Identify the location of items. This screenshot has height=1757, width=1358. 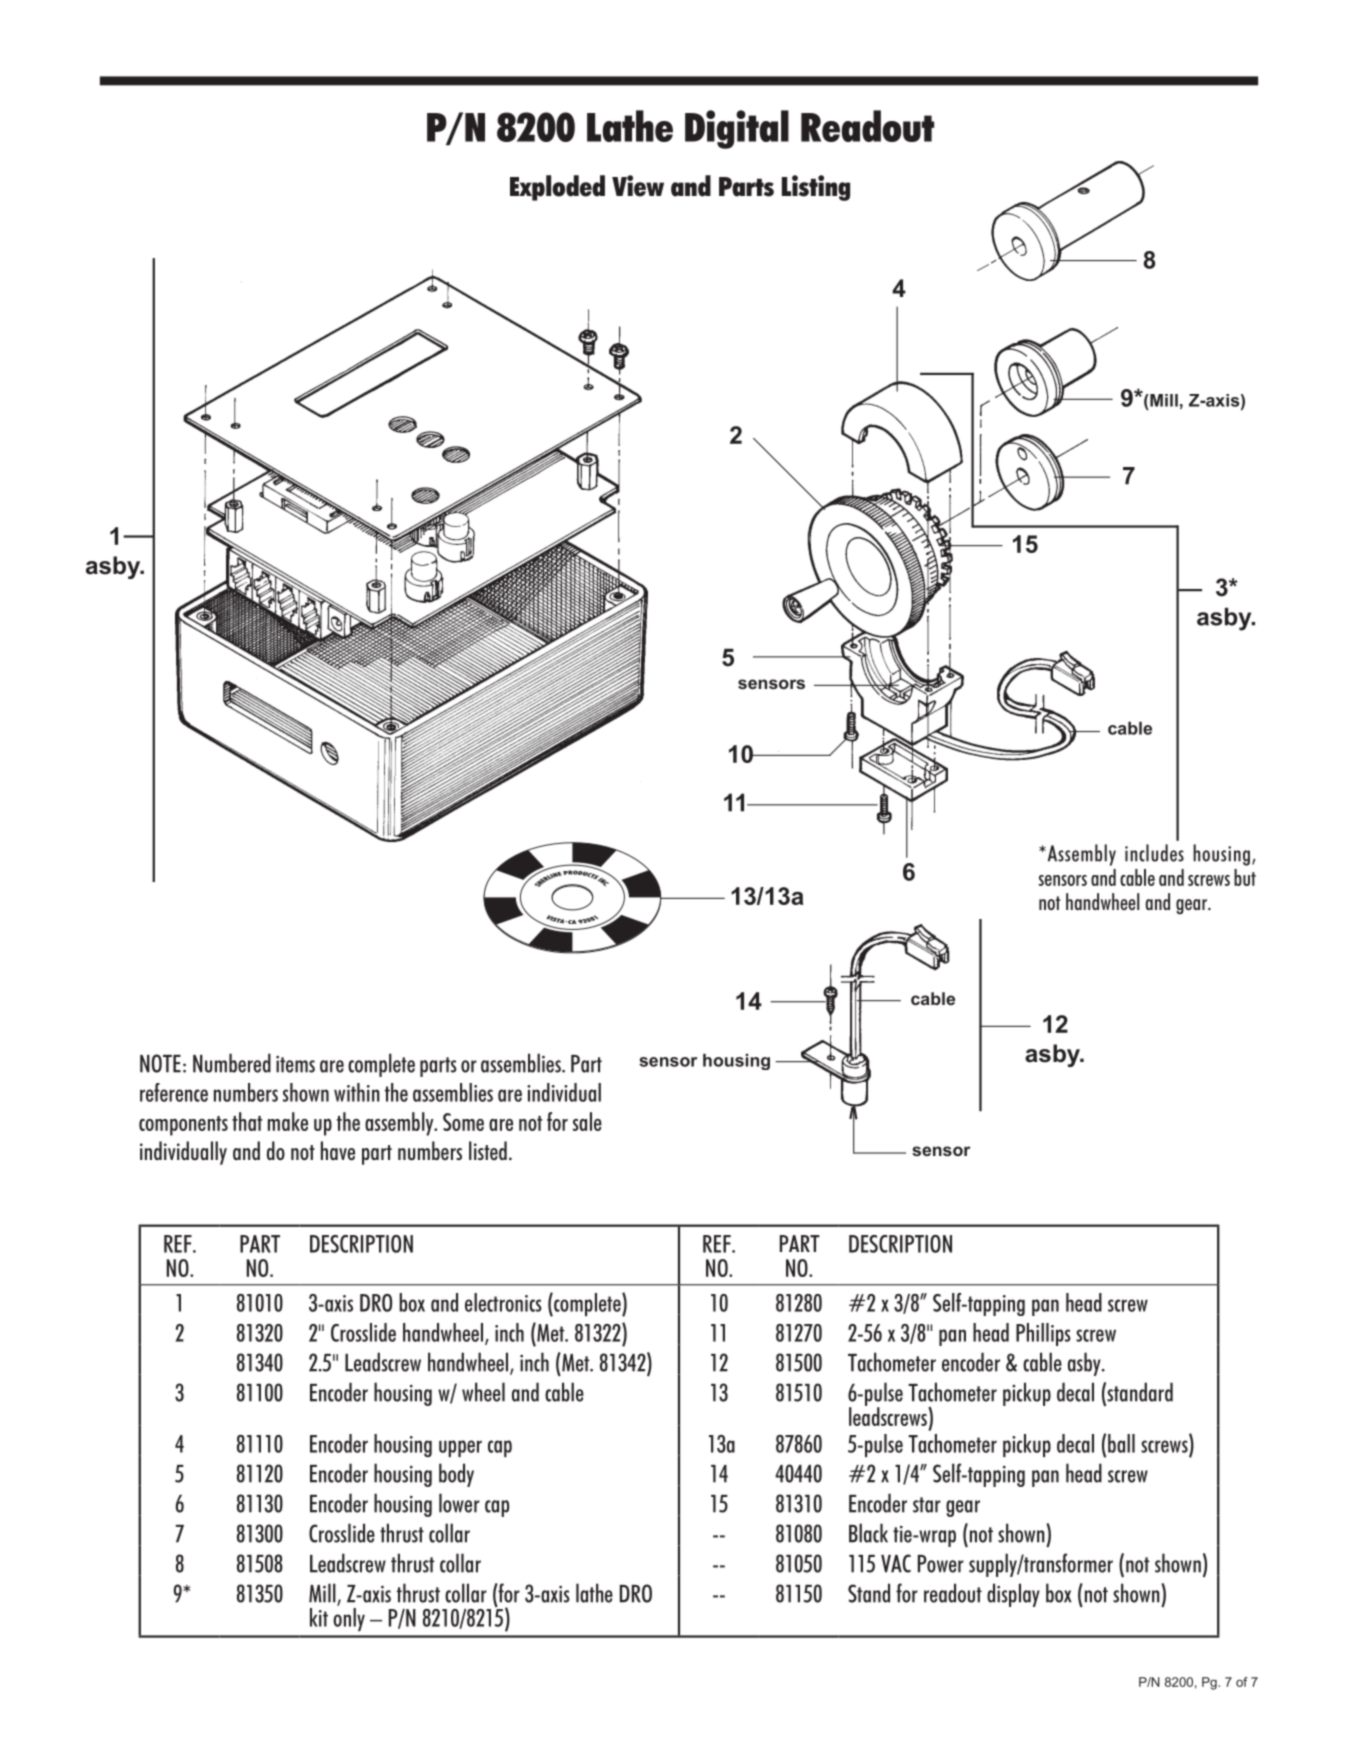
(295, 1064).
